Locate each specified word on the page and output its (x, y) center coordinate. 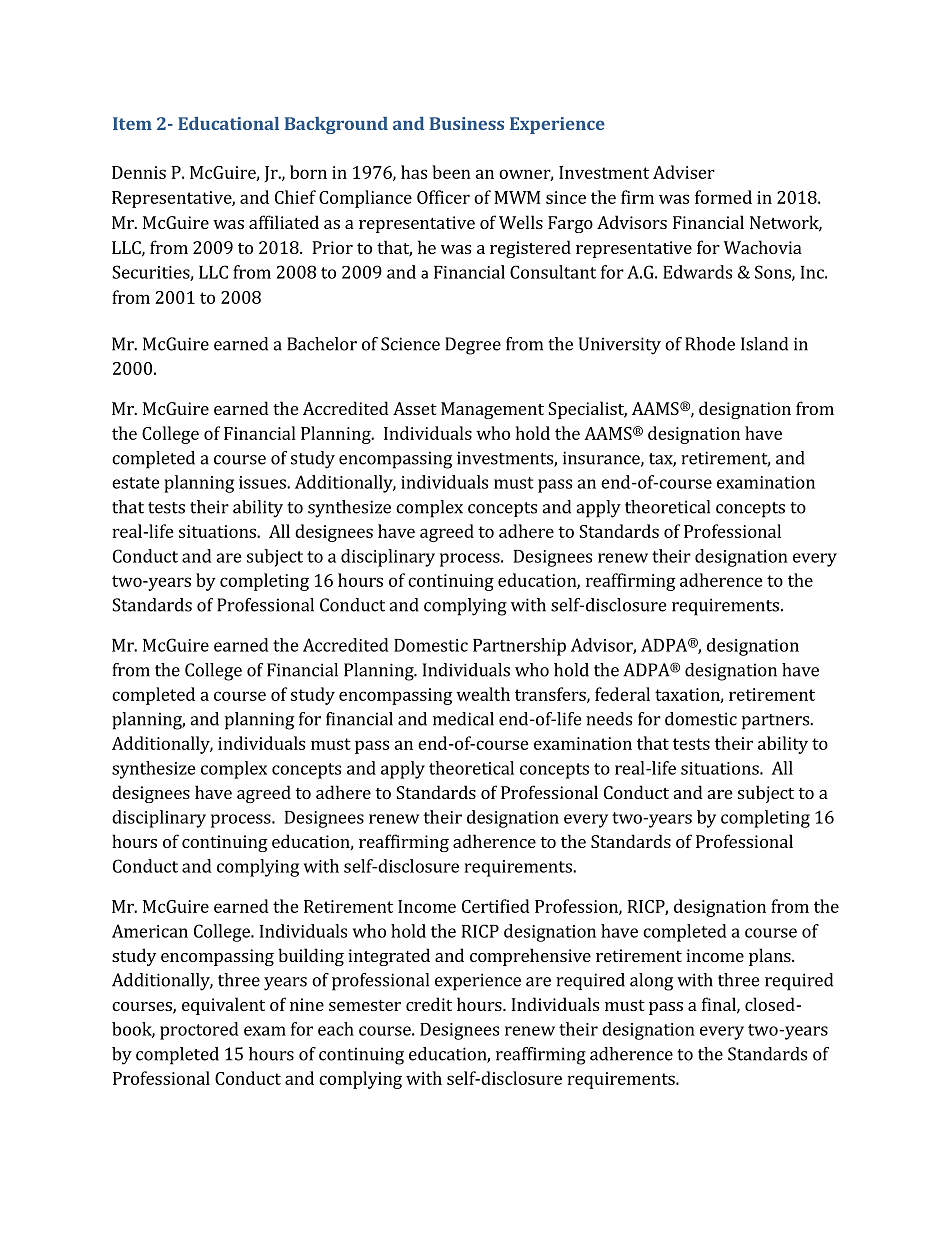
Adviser (684, 172)
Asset (415, 408)
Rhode (710, 344)
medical (463, 719)
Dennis (139, 172)
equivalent (223, 1006)
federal (622, 694)
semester (365, 1005)
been (451, 172)
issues (263, 482)
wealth (483, 694)
